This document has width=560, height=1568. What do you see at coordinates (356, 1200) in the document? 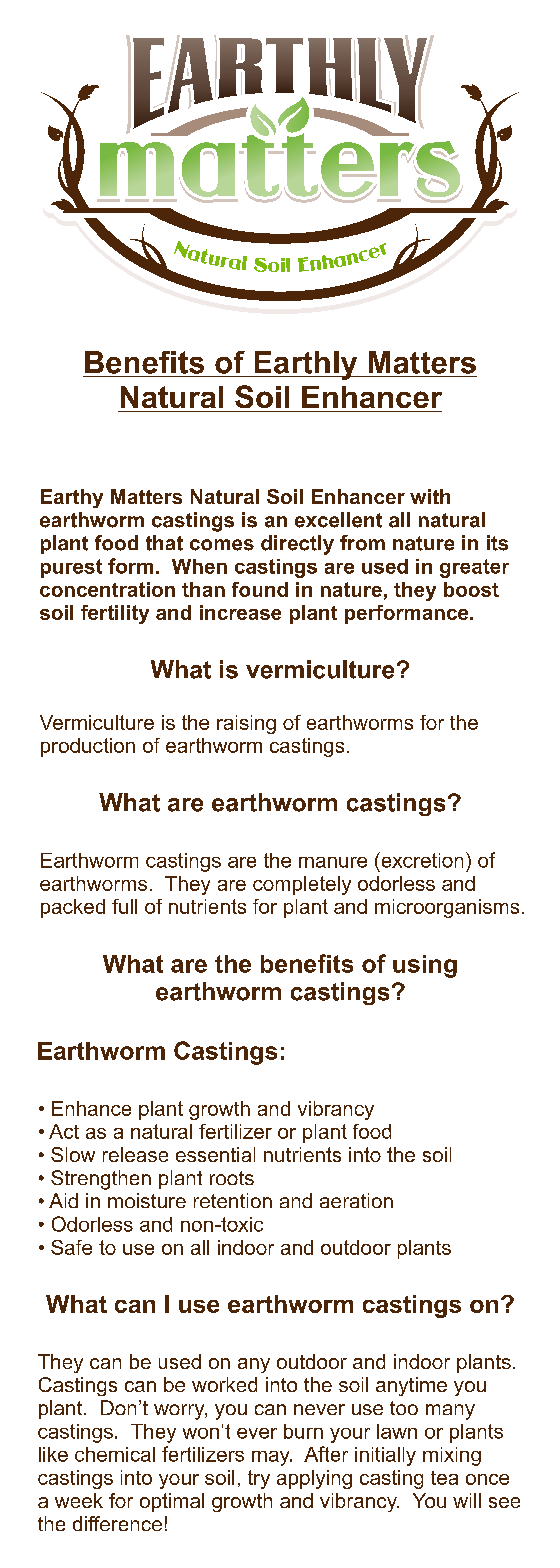
I see `aeration` at bounding box center [356, 1200].
